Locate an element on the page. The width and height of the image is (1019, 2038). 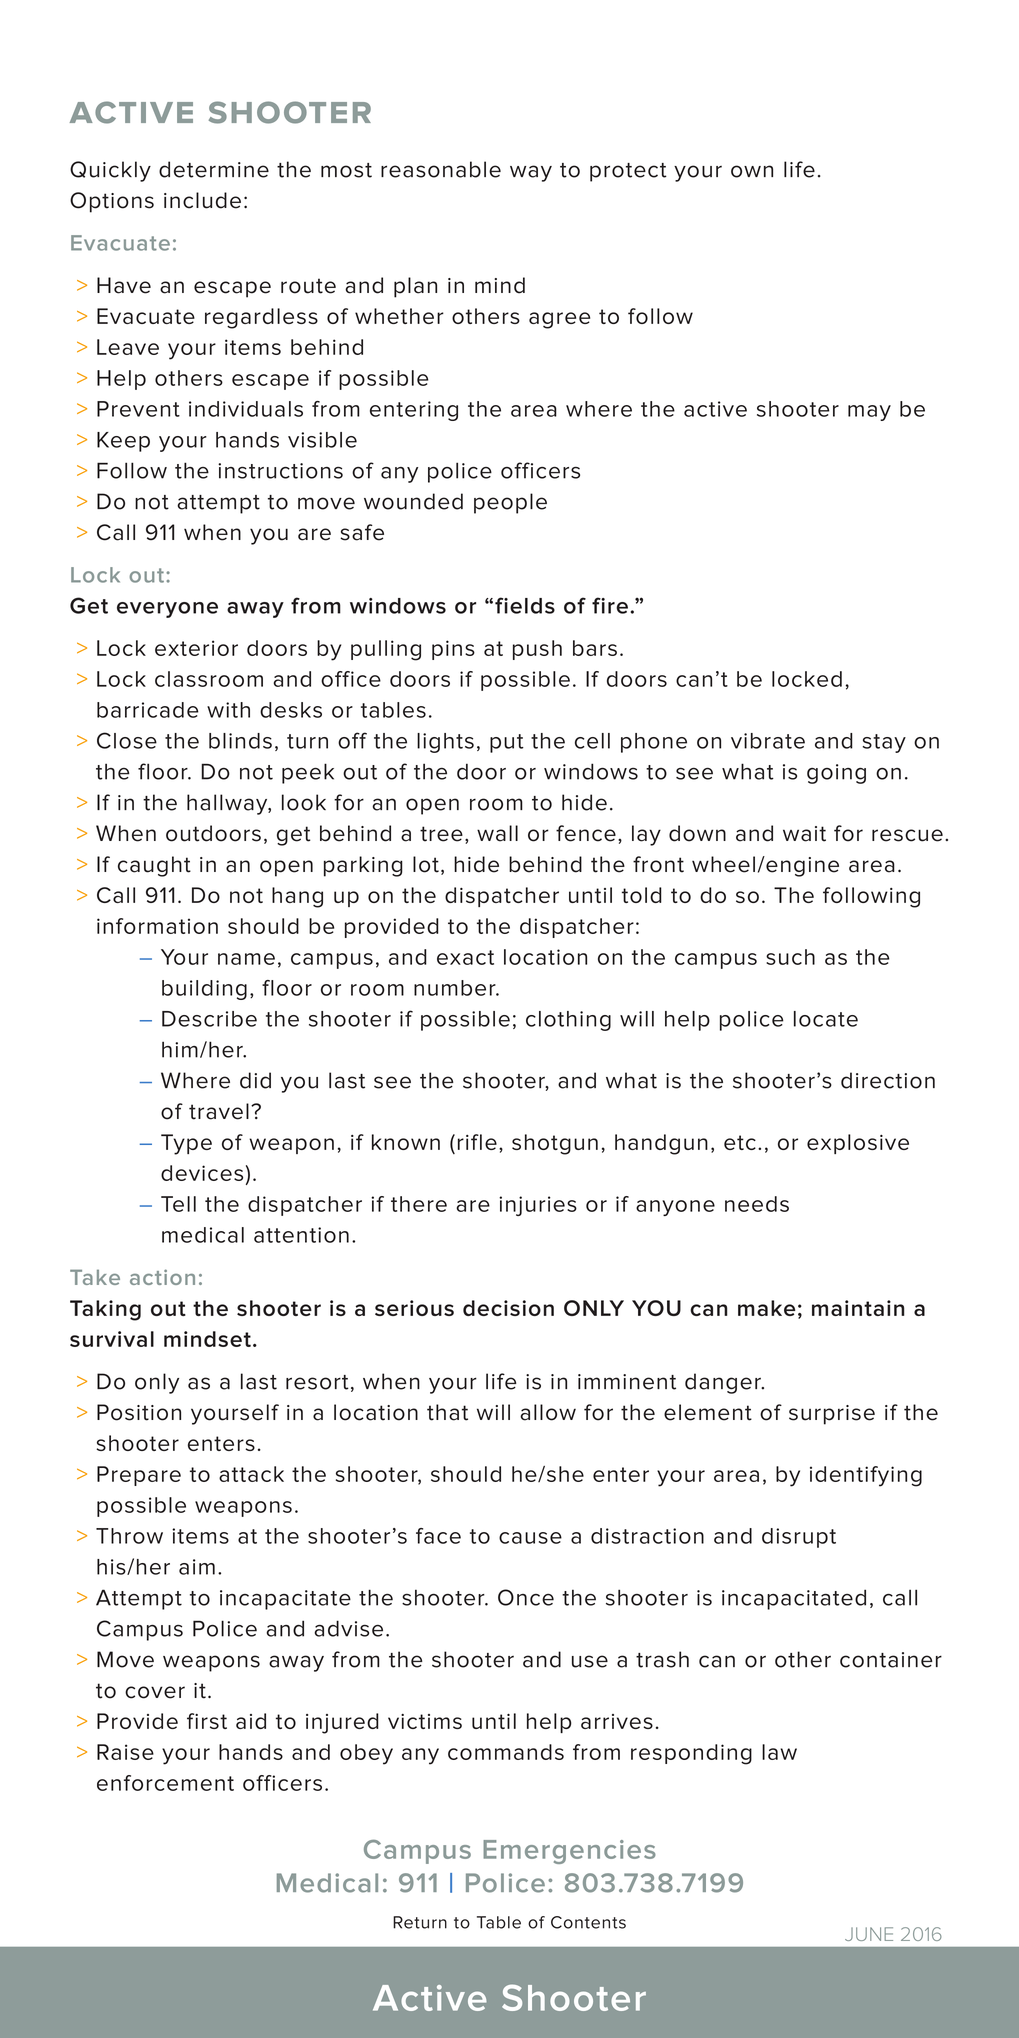
include is located at coordinates (202, 200).
